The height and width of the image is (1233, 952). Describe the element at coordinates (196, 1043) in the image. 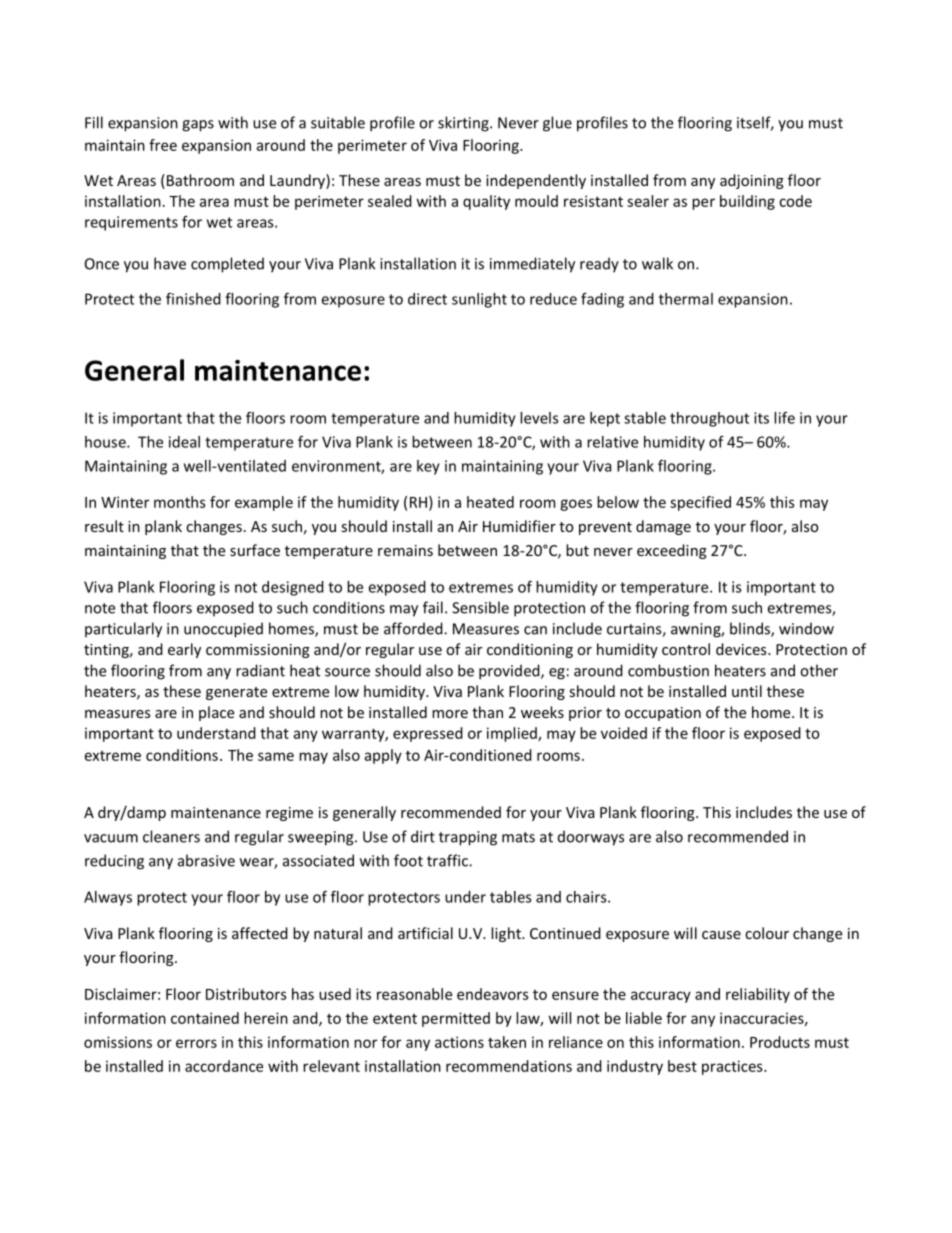

I see `errors` at that location.
